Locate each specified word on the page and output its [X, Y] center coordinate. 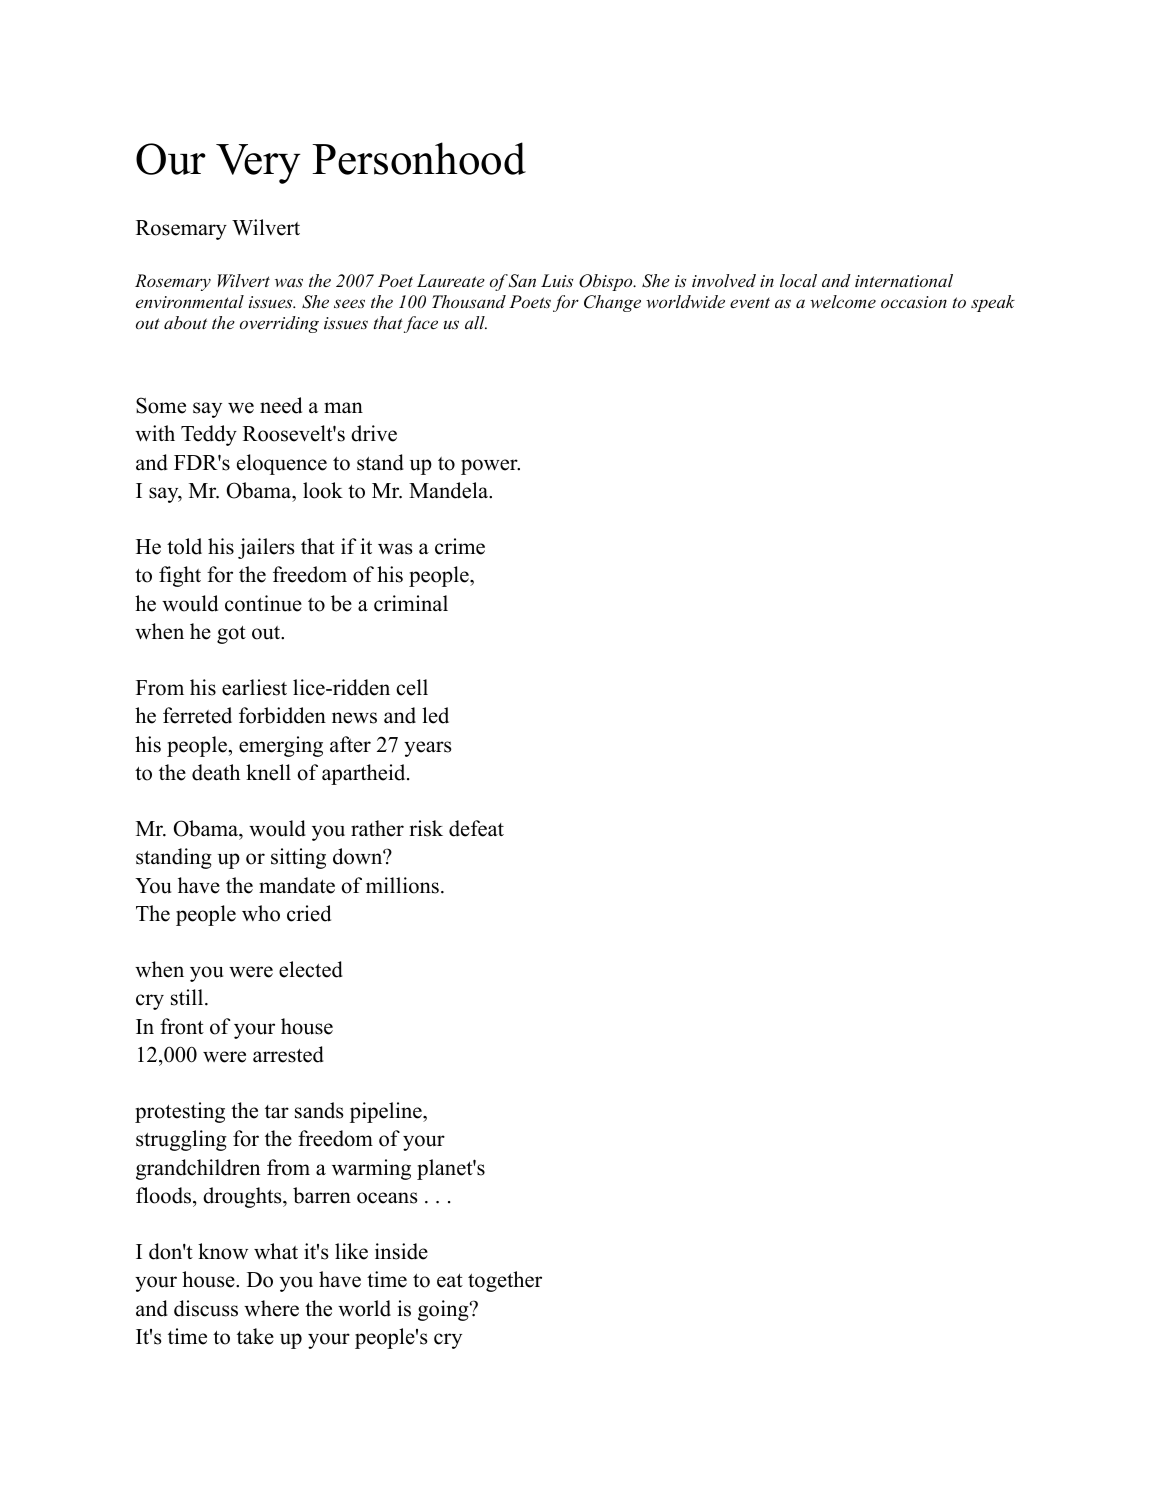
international [904, 280]
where [271, 1308]
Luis [557, 280]
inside [401, 1251]
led [435, 715]
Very [258, 164]
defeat [476, 828]
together [505, 1281]
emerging [281, 746]
